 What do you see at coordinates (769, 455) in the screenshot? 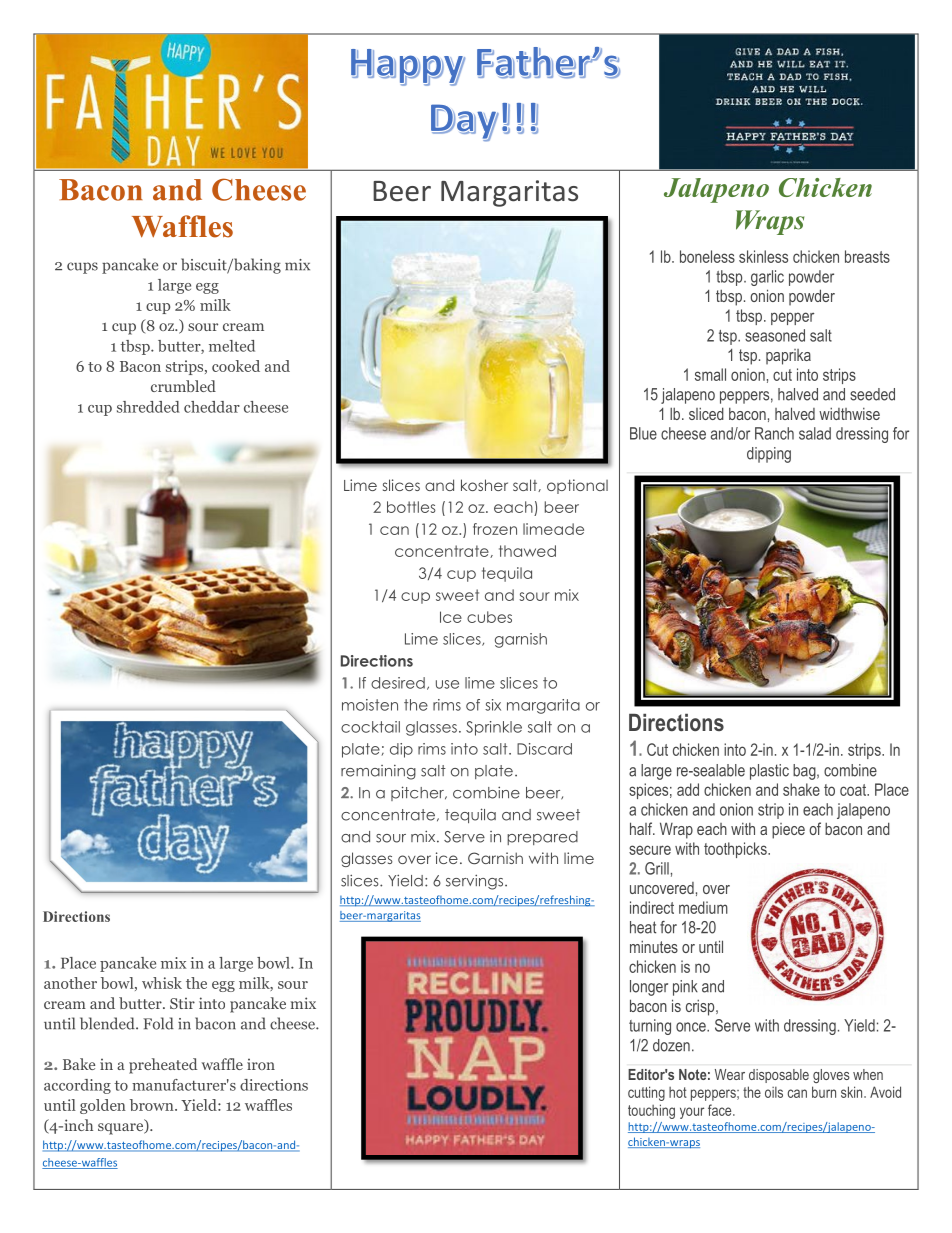
I see `dipping` at bounding box center [769, 455].
